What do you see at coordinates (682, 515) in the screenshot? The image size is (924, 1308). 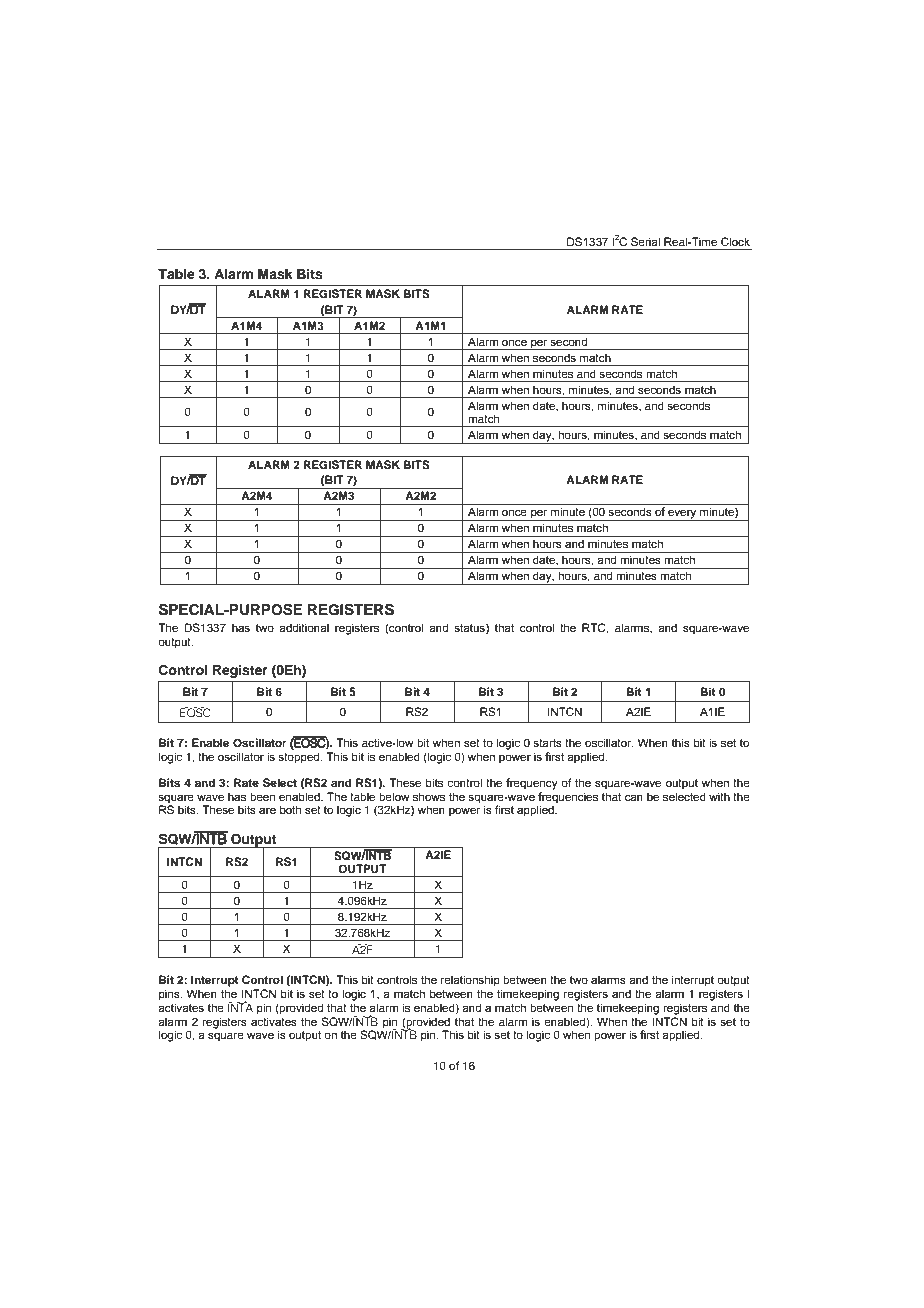 I see `every` at bounding box center [682, 515].
